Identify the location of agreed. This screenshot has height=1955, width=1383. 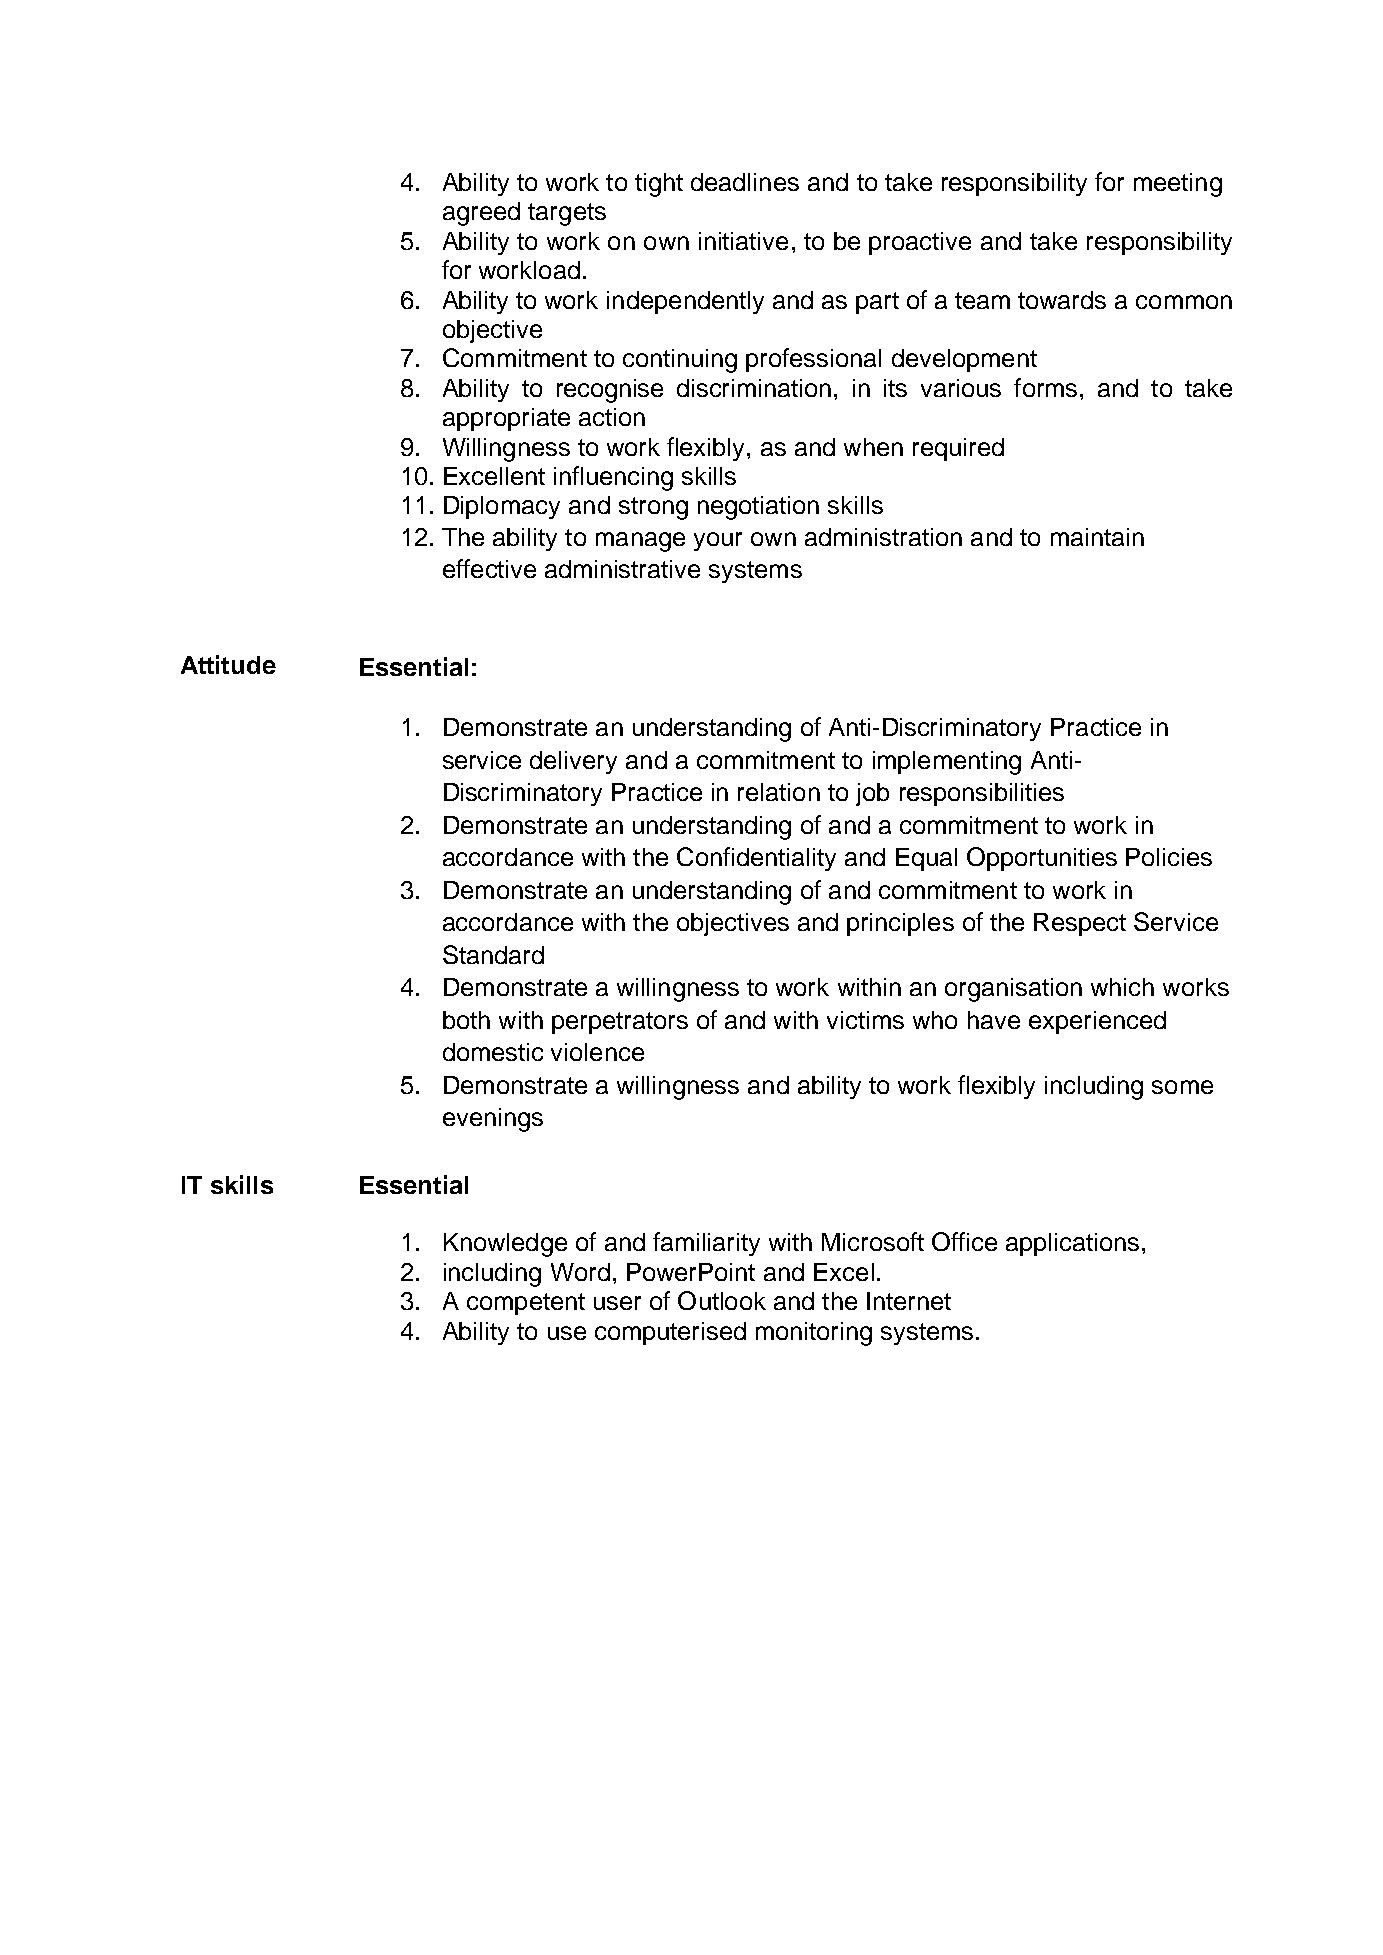
(481, 214).
